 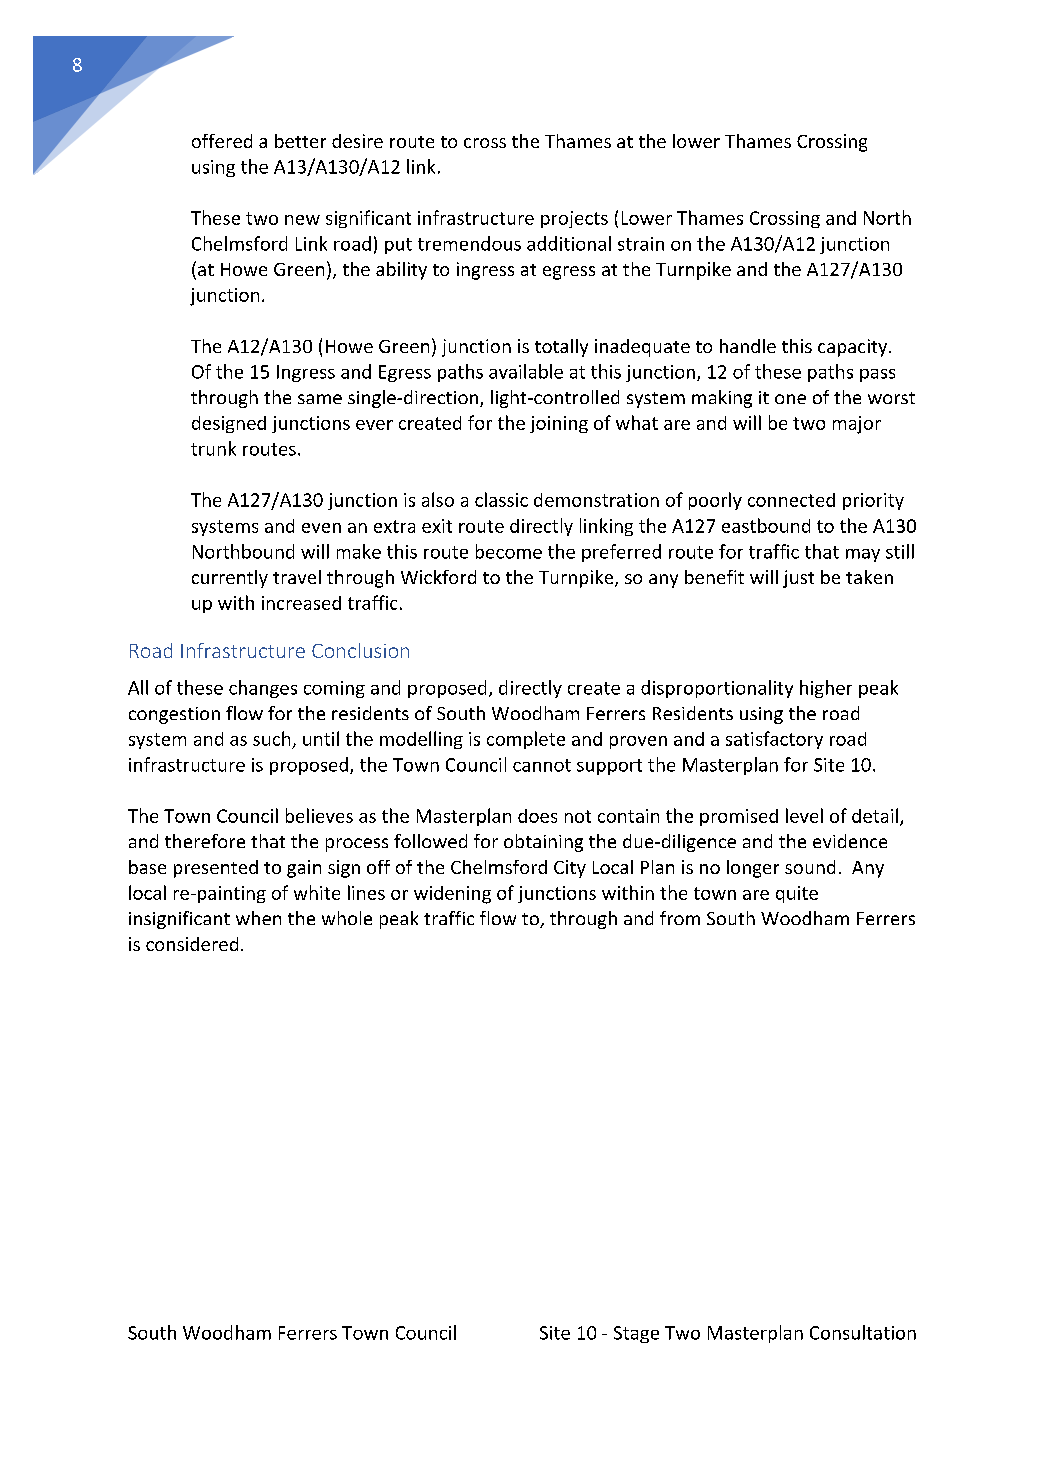 I want to click on from, so click(x=680, y=918).
